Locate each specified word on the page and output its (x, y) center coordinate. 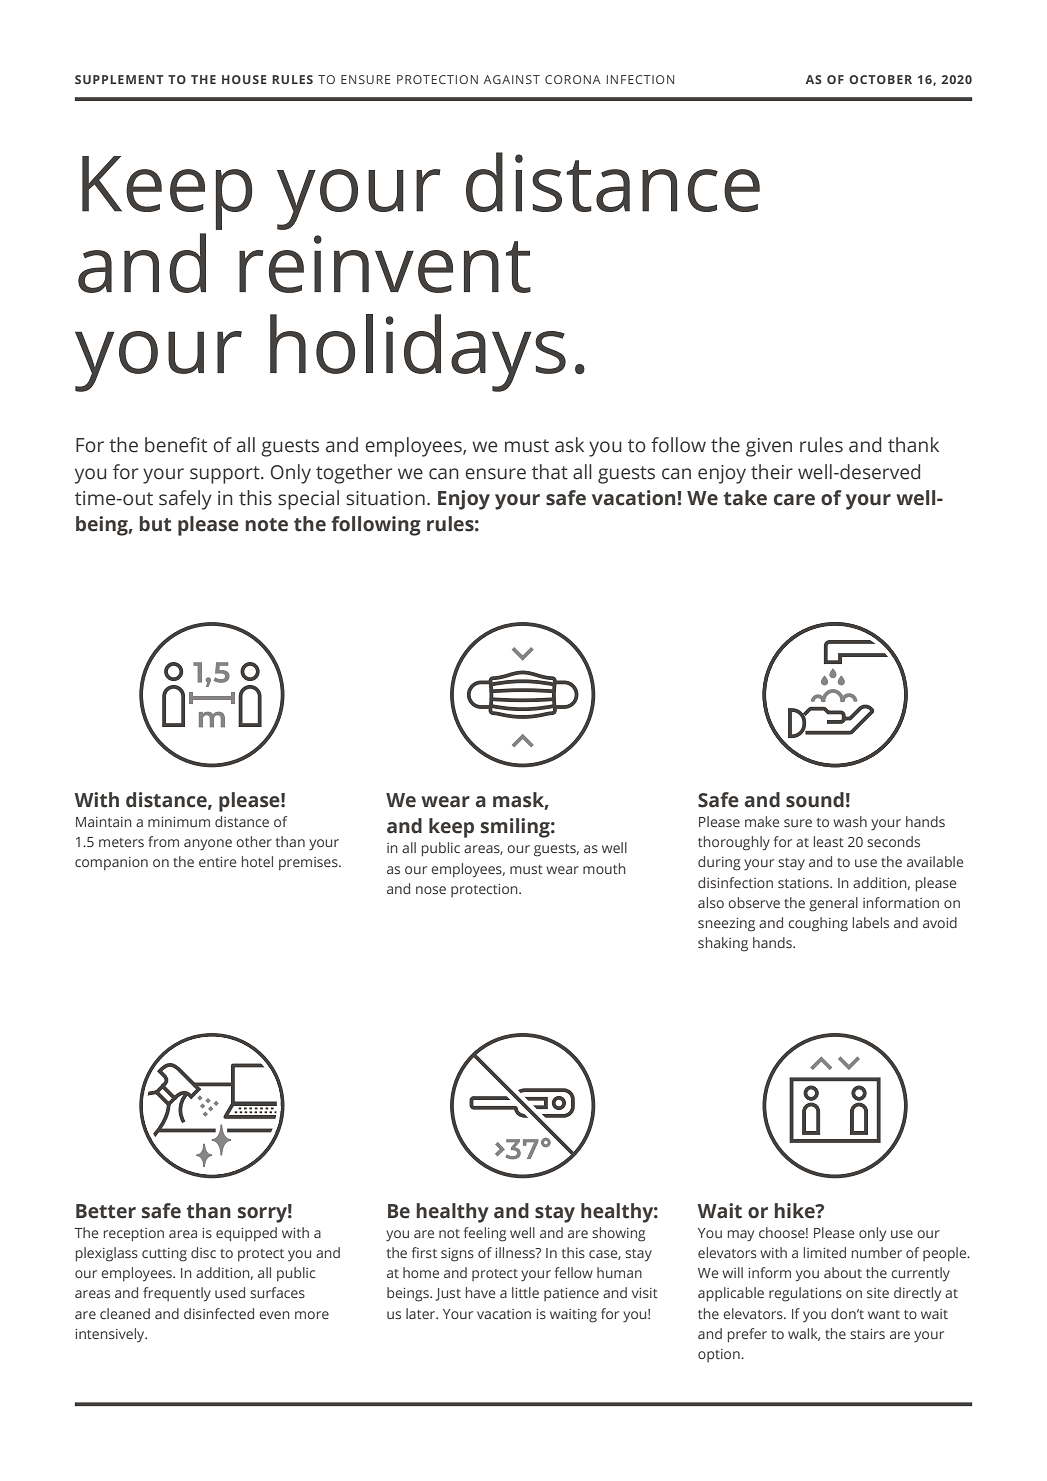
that (550, 472)
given (769, 447)
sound (815, 800)
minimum (179, 822)
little (525, 1292)
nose (431, 890)
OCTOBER (880, 79)
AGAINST (512, 79)
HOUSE (244, 79)
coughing (818, 924)
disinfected (219, 1313)
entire (217, 862)
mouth (604, 868)
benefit (176, 445)
